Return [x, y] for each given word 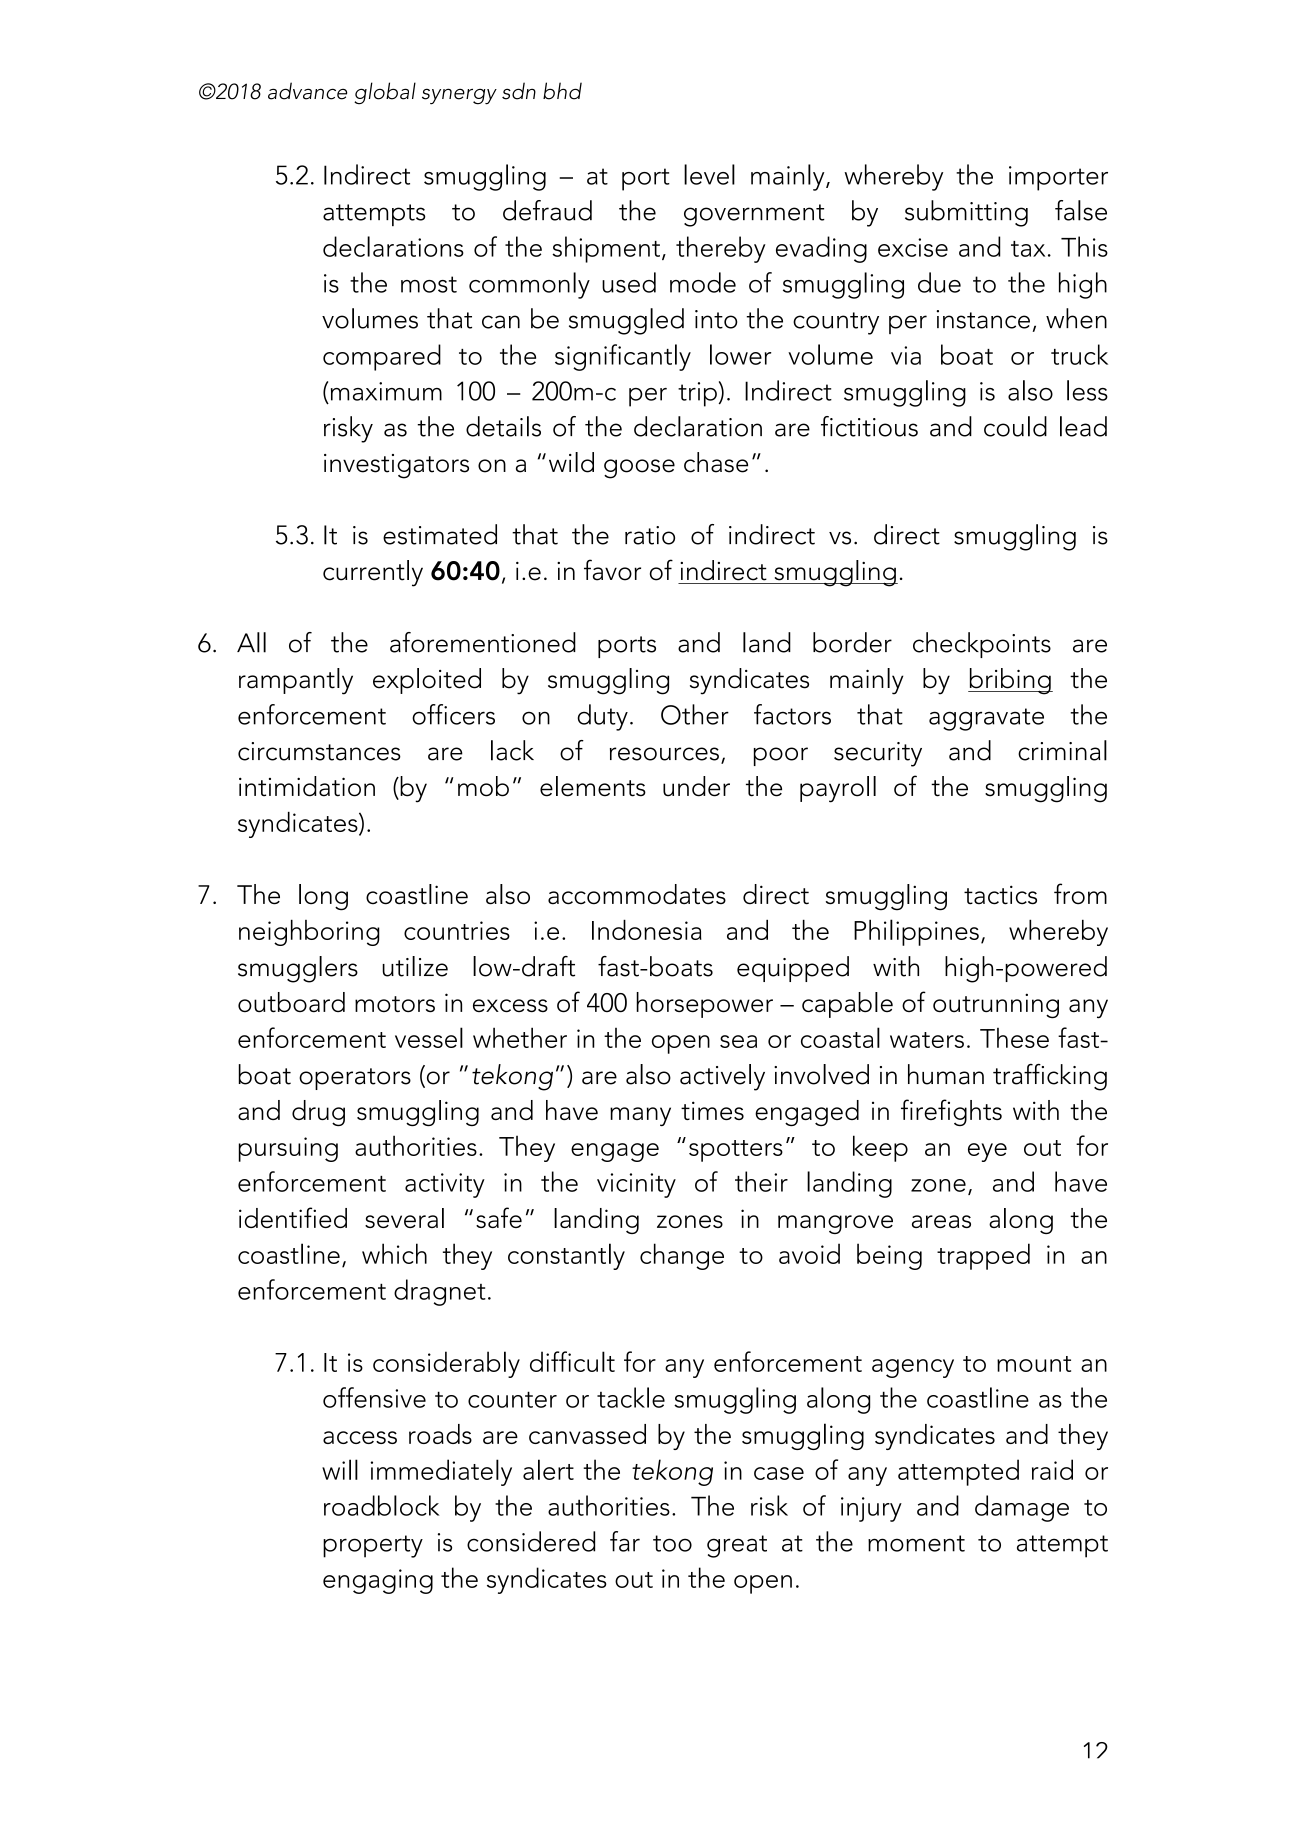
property [373, 1546]
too [672, 1543]
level [709, 174]
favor [612, 570]
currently [373, 573]
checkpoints [982, 645]
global [385, 93]
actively [722, 1077]
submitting [966, 213]
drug [318, 1113]
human [946, 1074]
